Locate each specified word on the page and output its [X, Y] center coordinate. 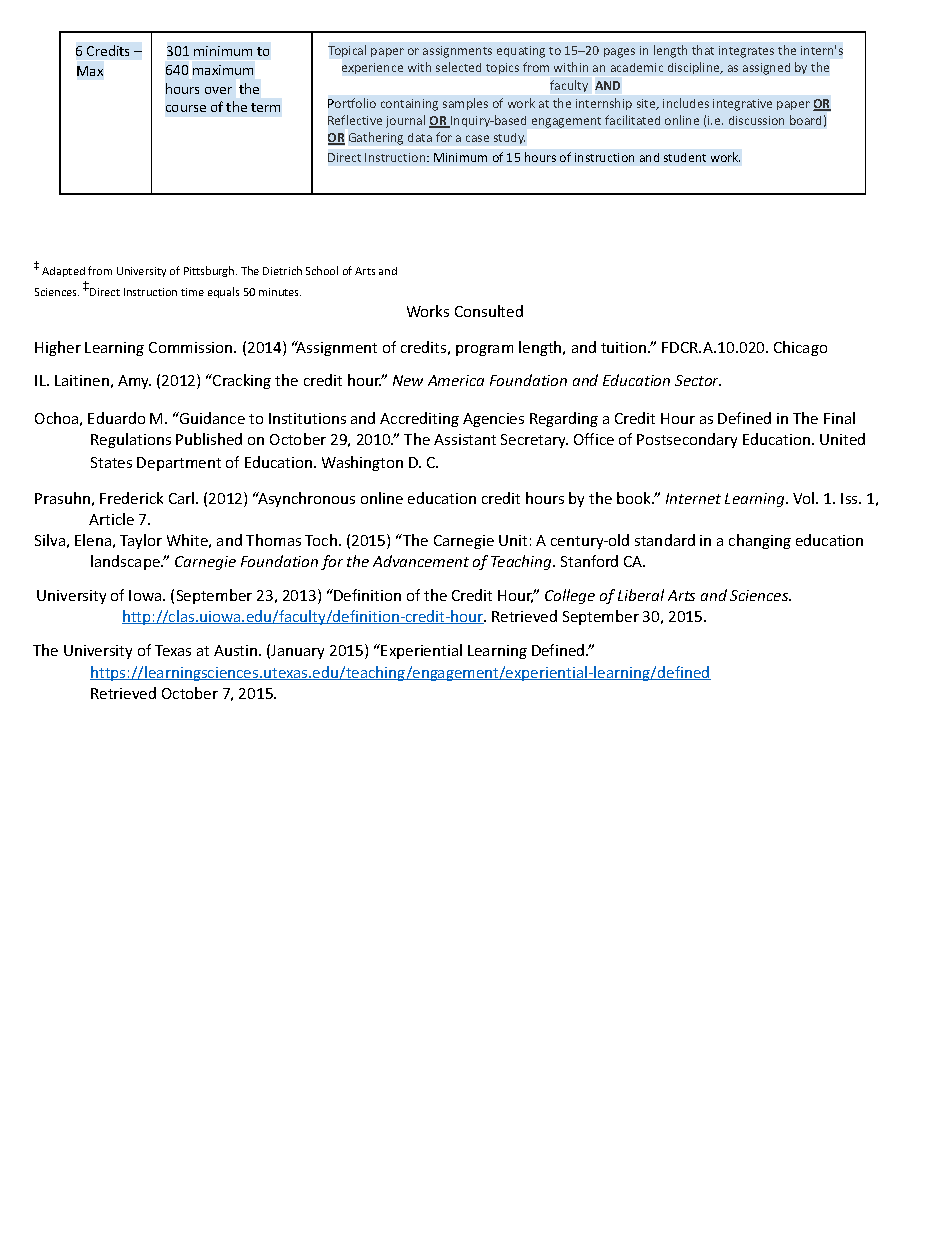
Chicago [800, 348]
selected [458, 67]
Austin [237, 650]
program [484, 350]
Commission [192, 347]
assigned [766, 69]
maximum [223, 70]
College [570, 596]
